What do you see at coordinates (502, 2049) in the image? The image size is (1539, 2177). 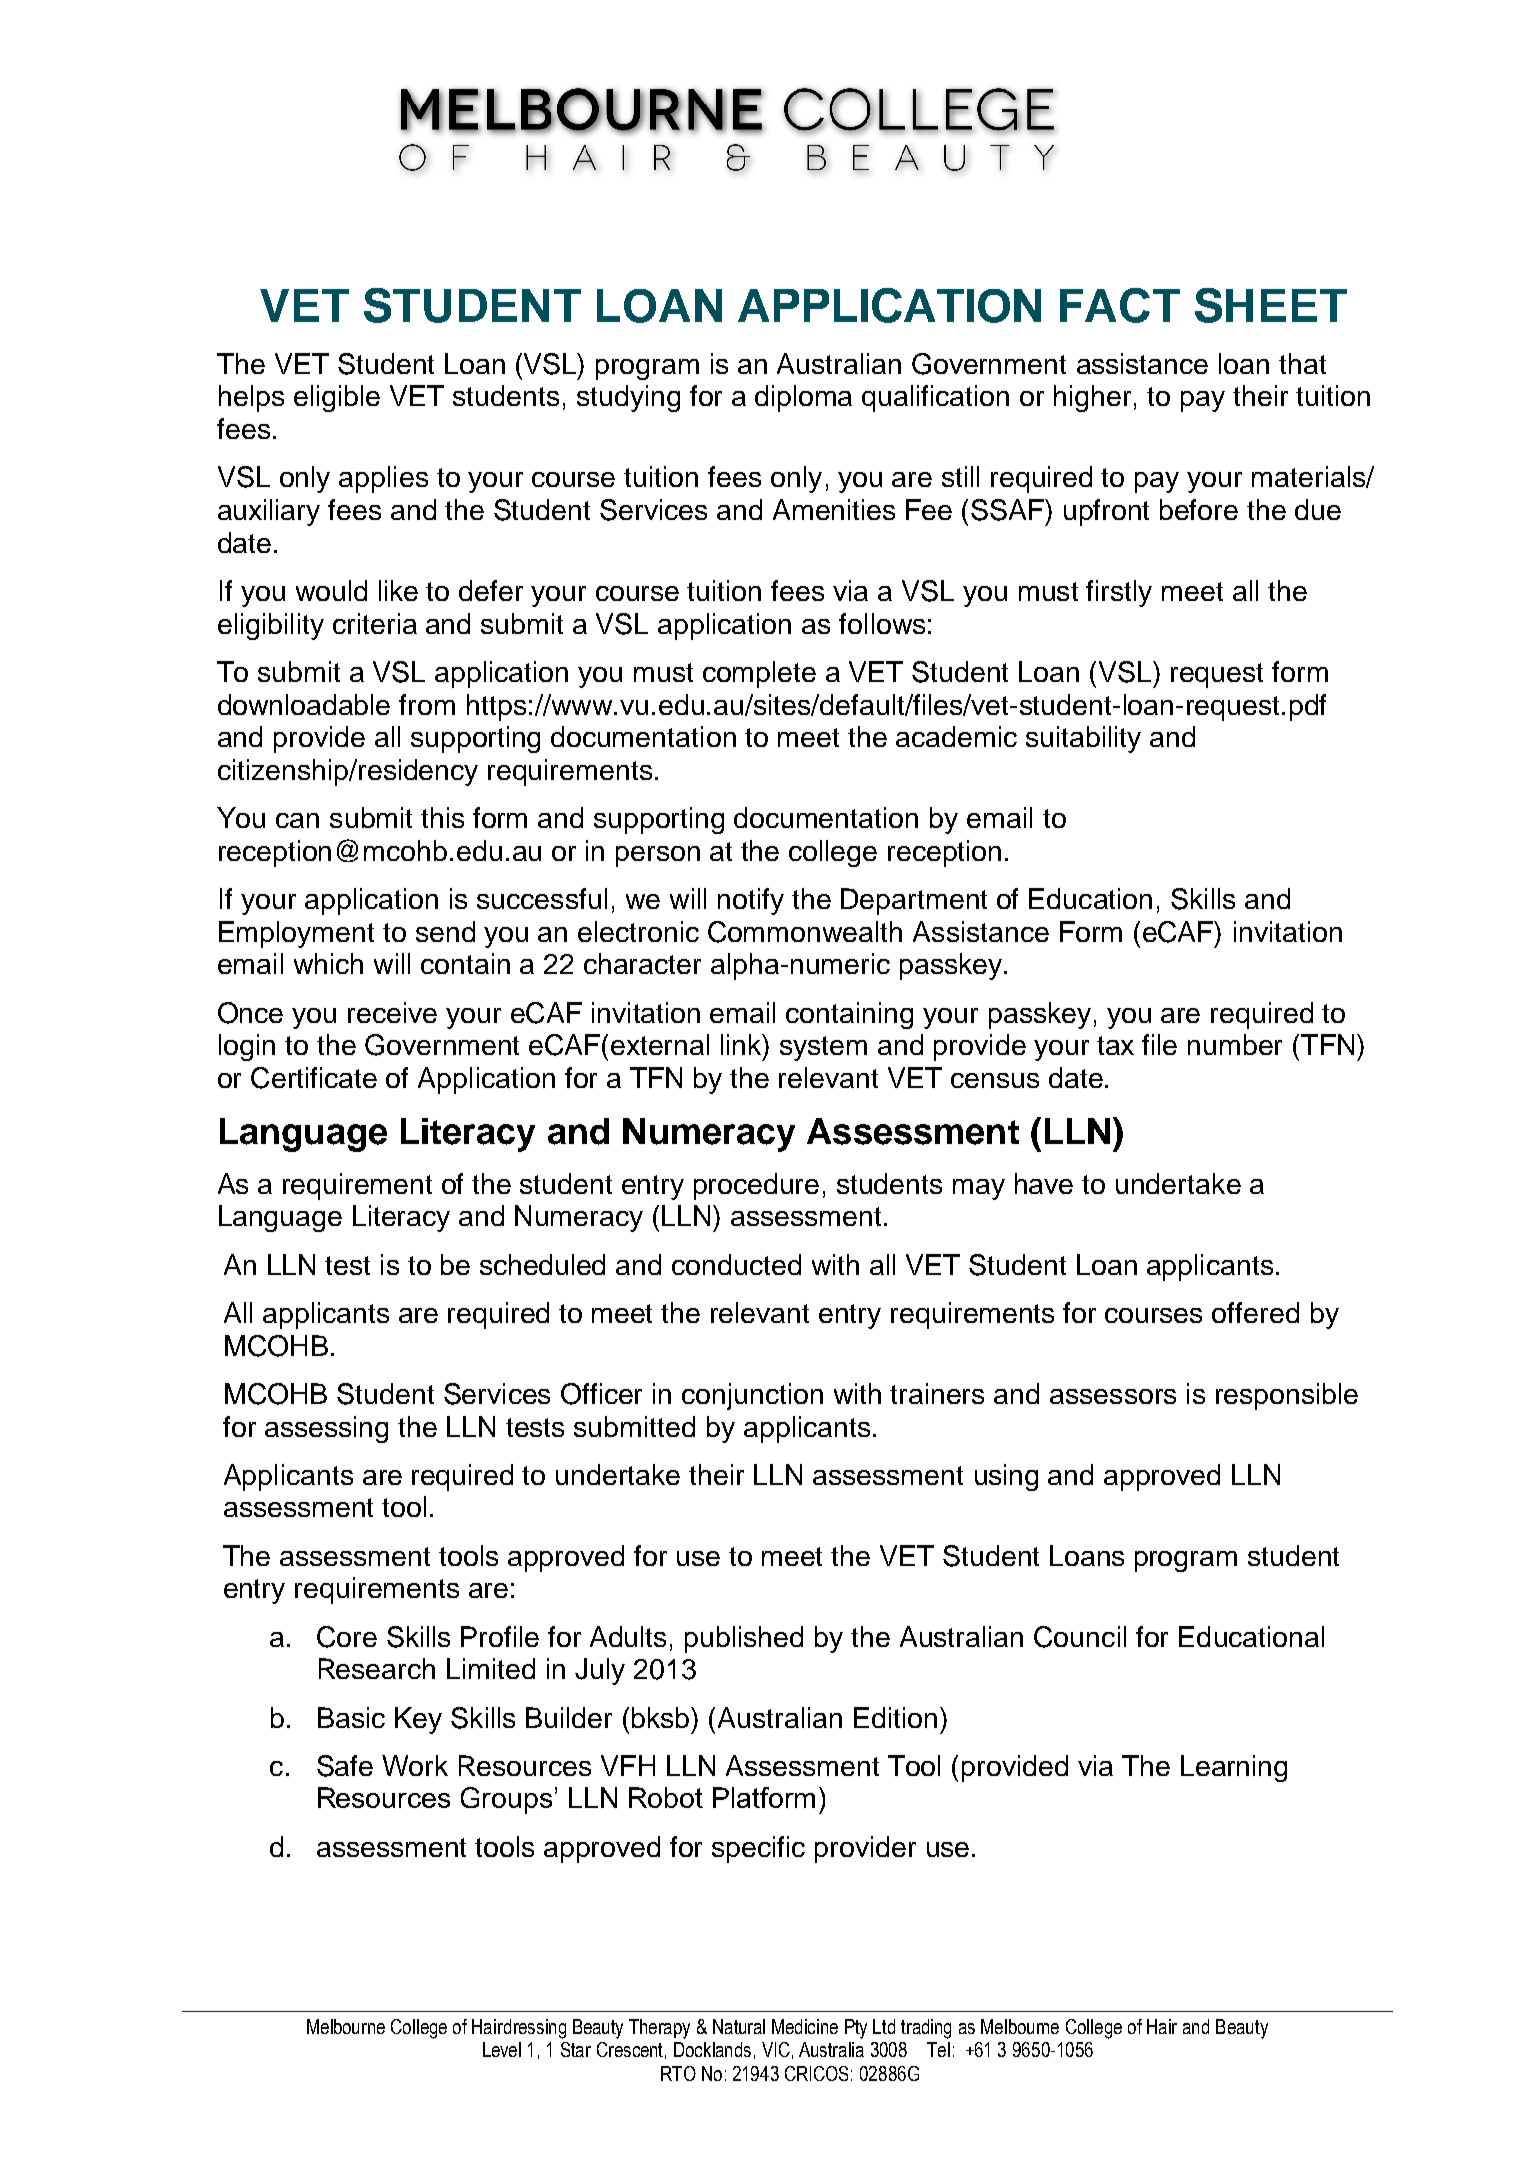 I see `Level` at bounding box center [502, 2049].
